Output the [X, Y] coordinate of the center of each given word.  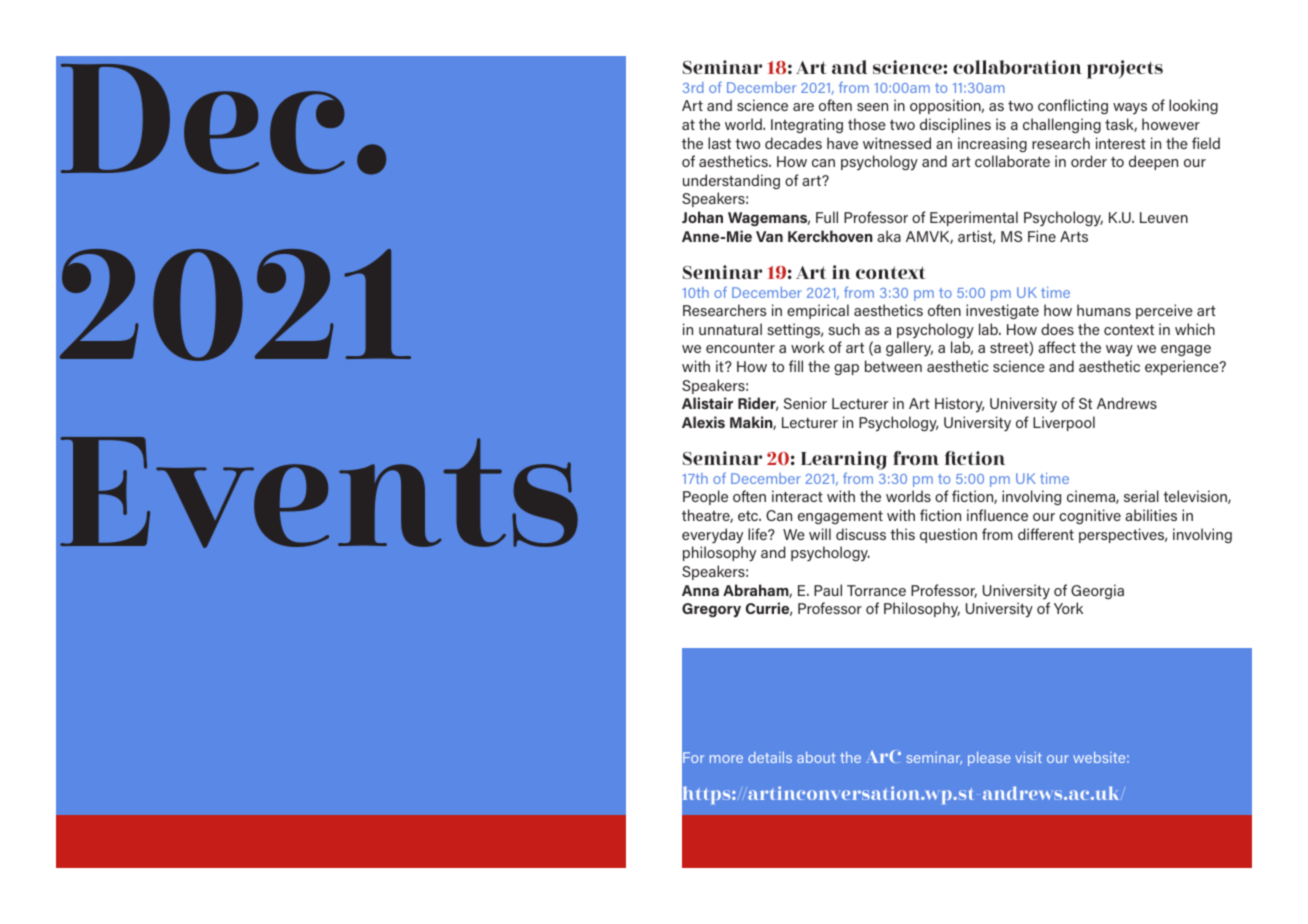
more [726, 759]
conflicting [1073, 106]
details [770, 757]
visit [1028, 757]
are [803, 107]
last [719, 143]
